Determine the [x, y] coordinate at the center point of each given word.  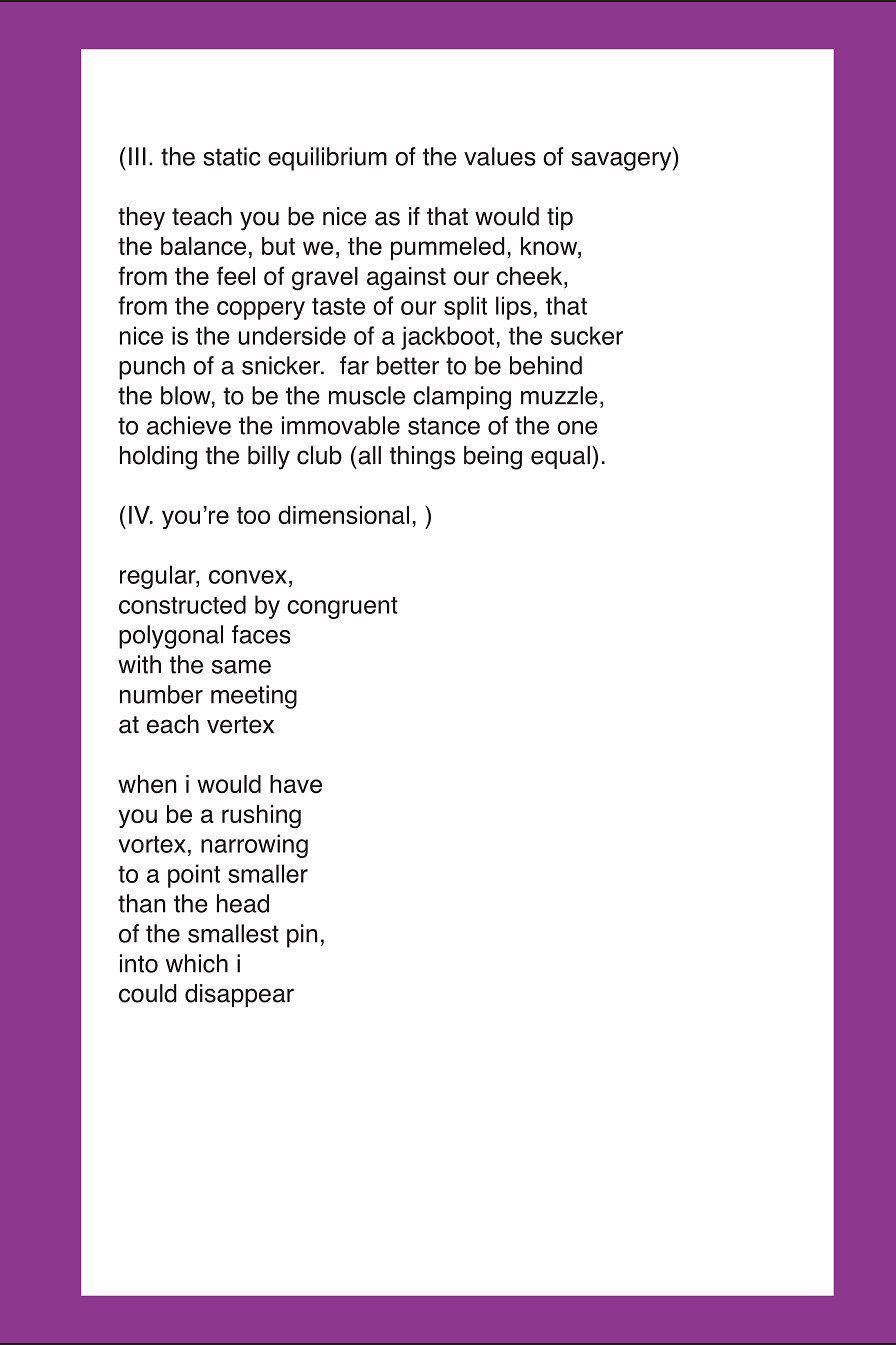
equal [560, 457]
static [231, 156]
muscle [367, 395]
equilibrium [327, 159]
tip [560, 218]
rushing [261, 817]
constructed [182, 604]
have [296, 784]
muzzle [559, 395]
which [197, 963]
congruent [342, 608]
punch [152, 368]
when [147, 784]
